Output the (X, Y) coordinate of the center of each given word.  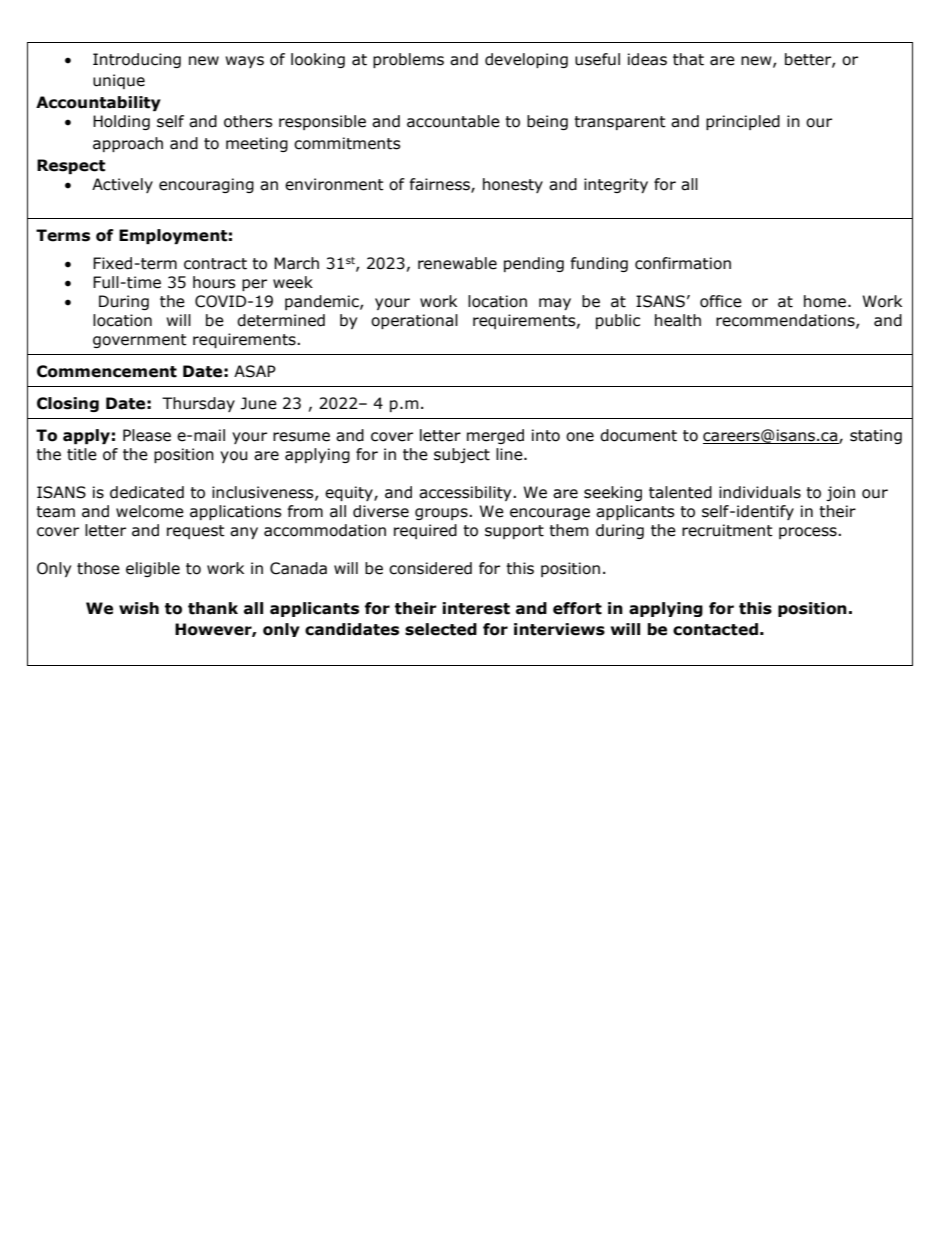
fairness (441, 185)
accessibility (466, 493)
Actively (122, 185)
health (678, 320)
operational (414, 321)
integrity (616, 185)
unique (119, 81)
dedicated (147, 492)
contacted (715, 629)
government (140, 341)
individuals (760, 492)
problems (408, 60)
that (688, 59)
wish (139, 608)
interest (476, 608)
